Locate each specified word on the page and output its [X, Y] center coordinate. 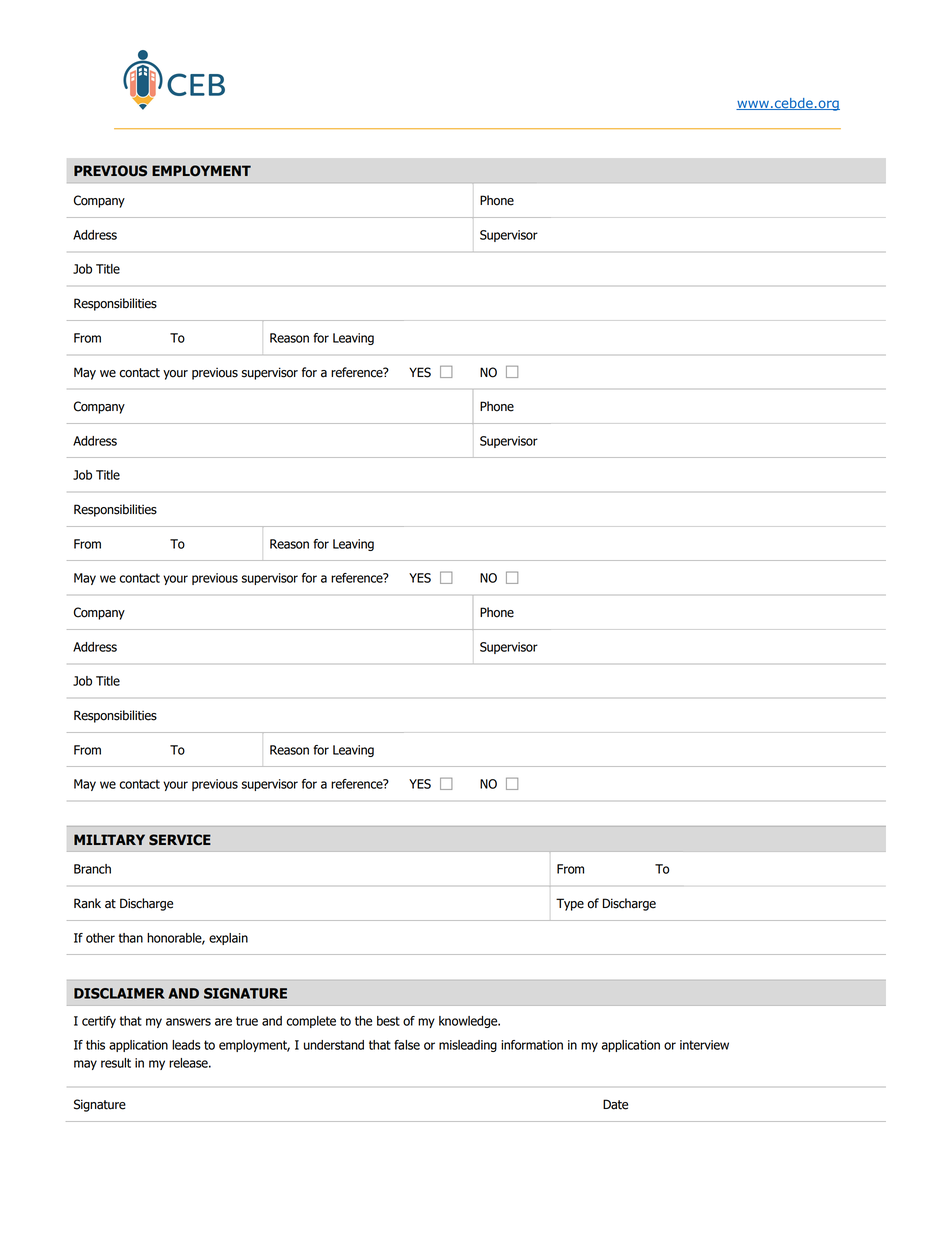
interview [704, 1045]
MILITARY [109, 839]
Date [615, 1104]
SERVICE [180, 840]
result [116, 1063]
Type [570, 904]
